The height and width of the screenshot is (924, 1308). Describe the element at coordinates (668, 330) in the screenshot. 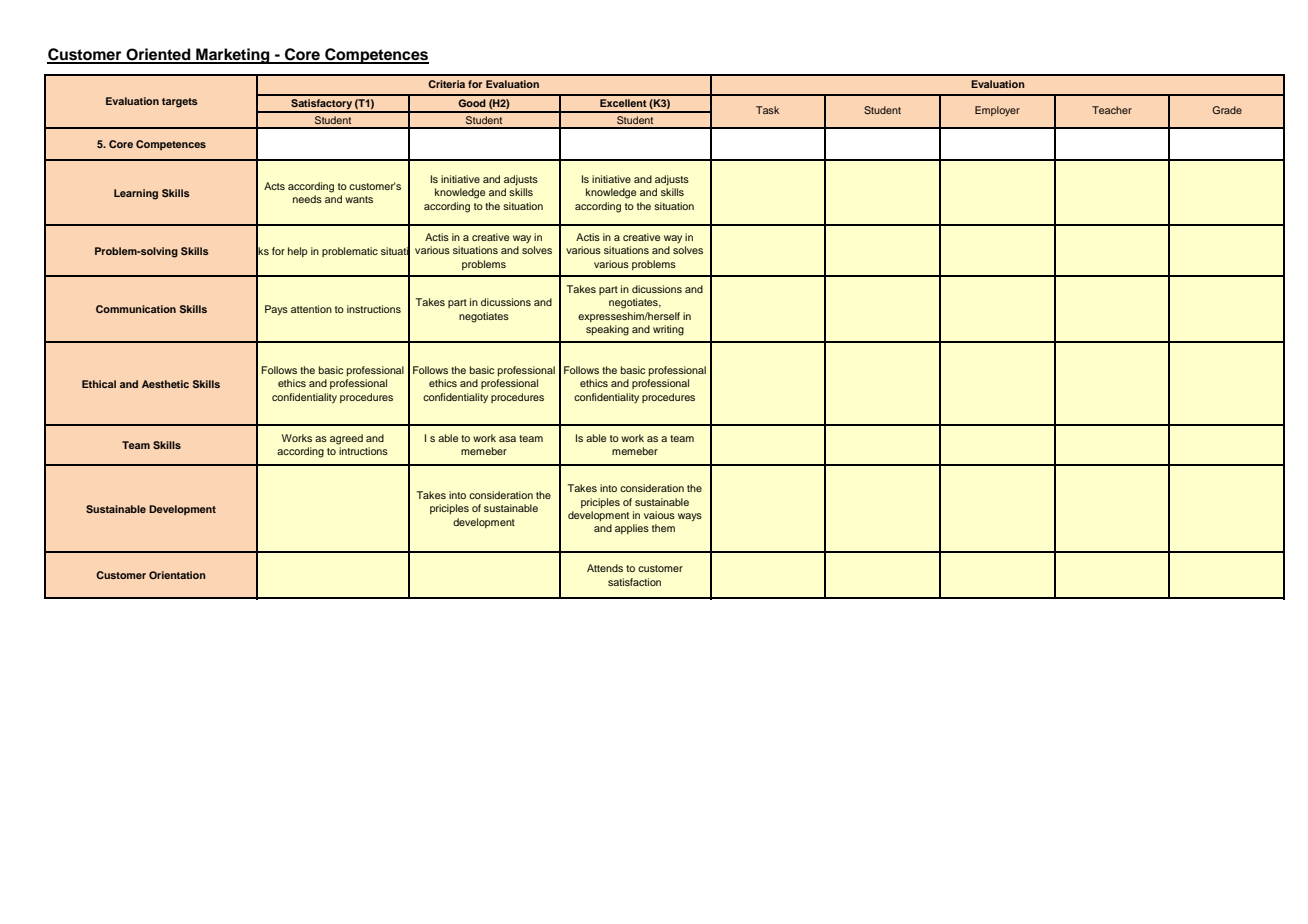

I see `writing` at that location.
